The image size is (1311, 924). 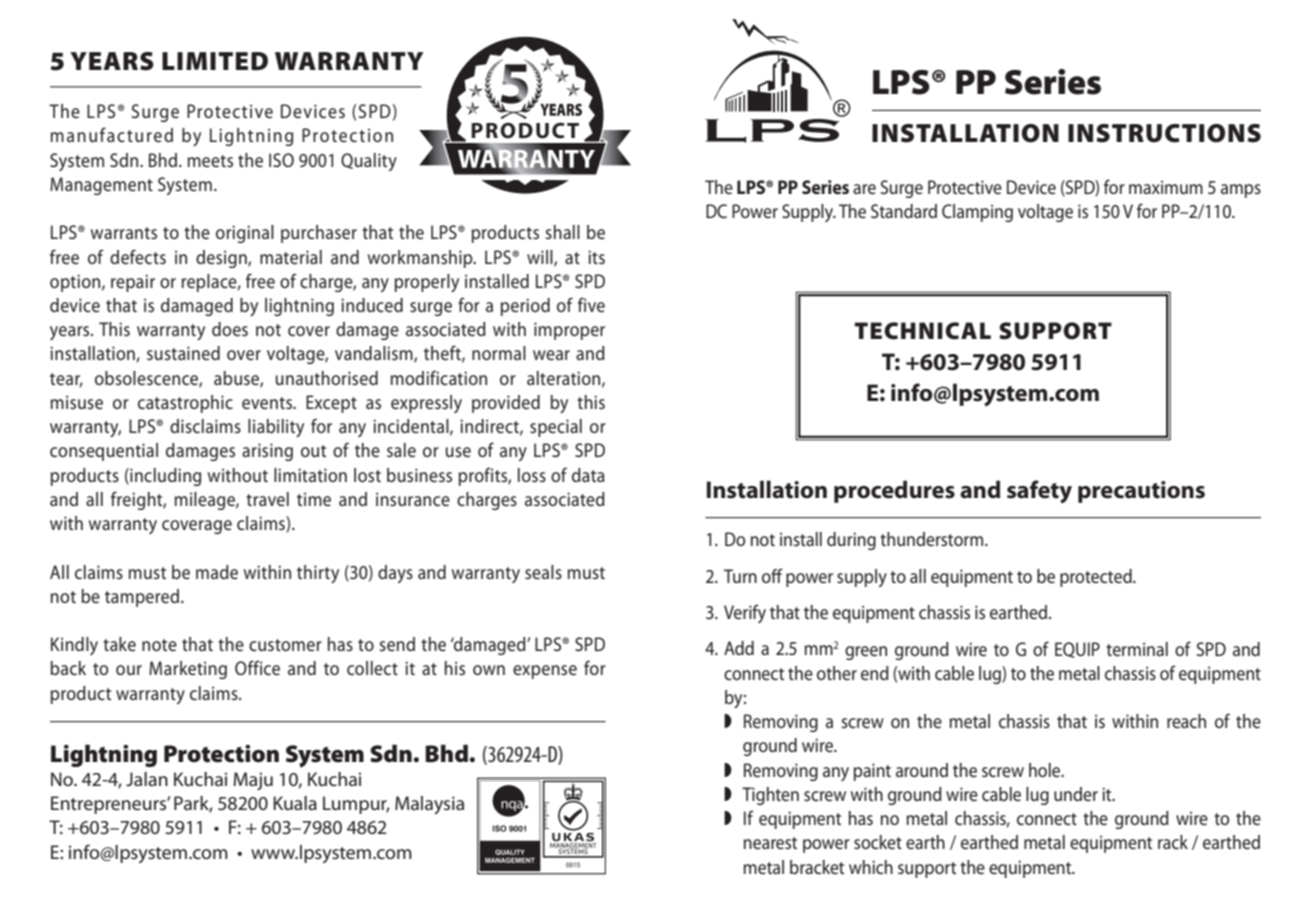 I want to click on maximum, so click(x=1166, y=187).
